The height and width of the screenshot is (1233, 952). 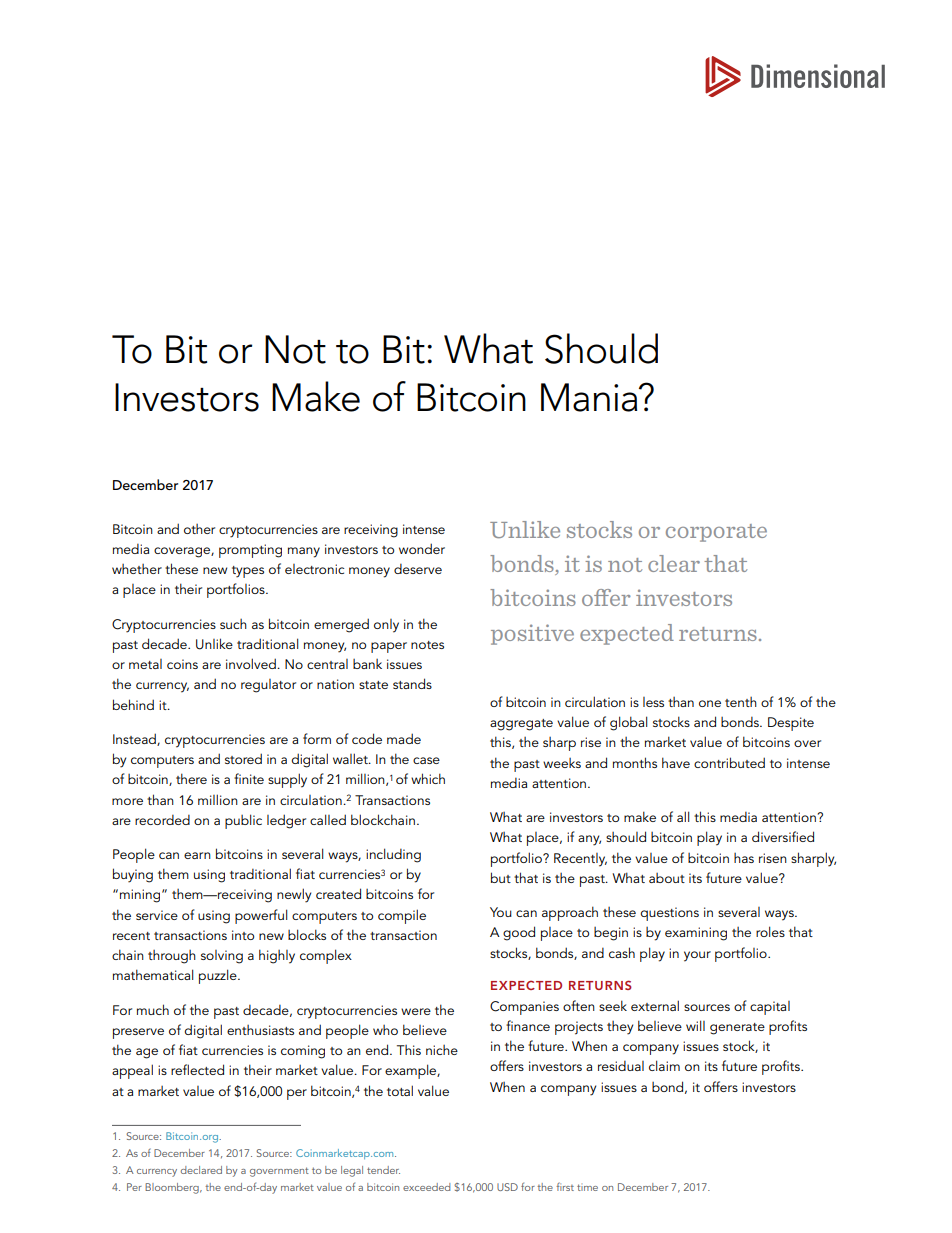 I want to click on declared, so click(x=201, y=1170).
